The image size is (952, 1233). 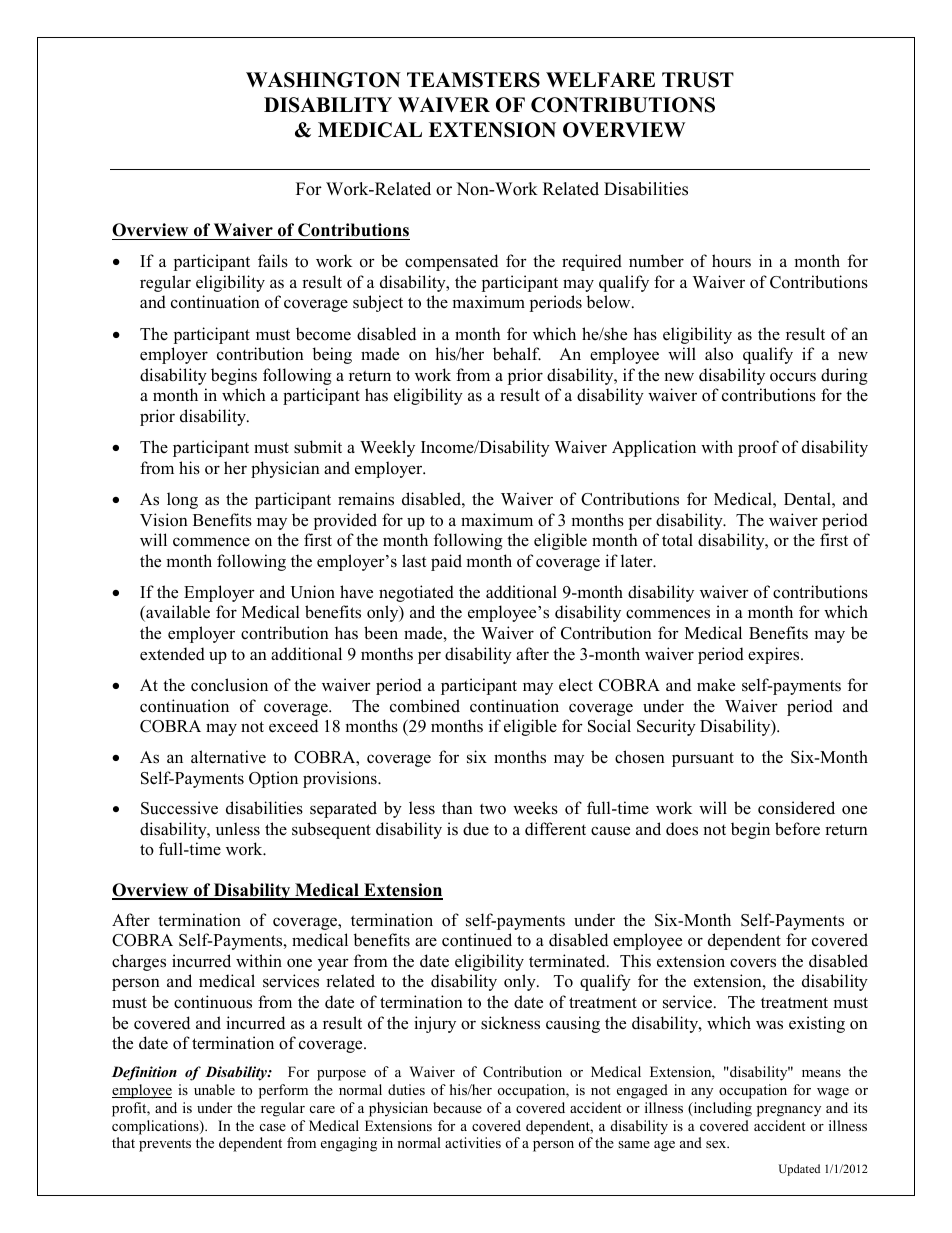 I want to click on Successive, so click(x=179, y=808).
